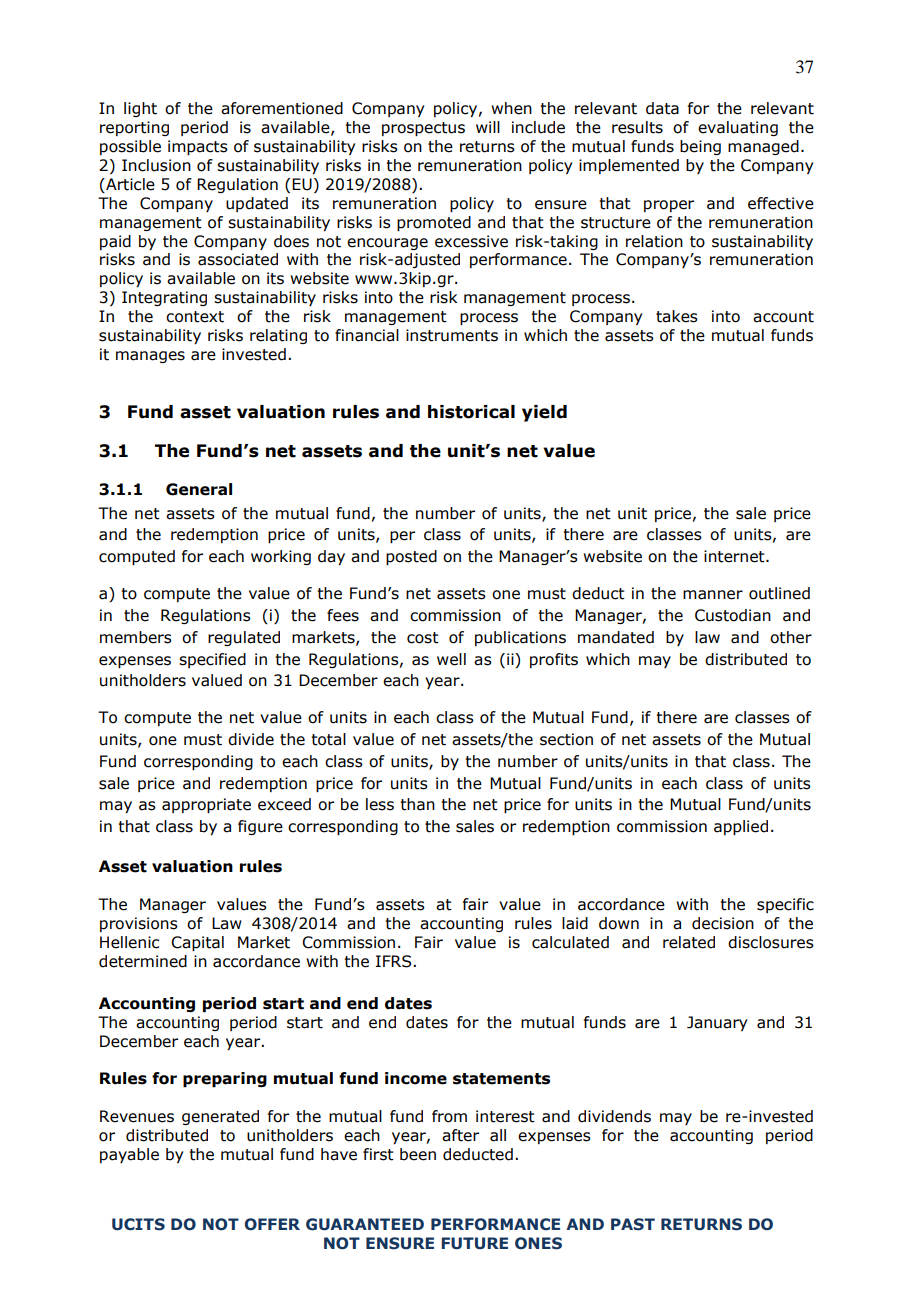 This screenshot has width=924, height=1308. What do you see at coordinates (198, 147) in the screenshot?
I see `impacts` at bounding box center [198, 147].
